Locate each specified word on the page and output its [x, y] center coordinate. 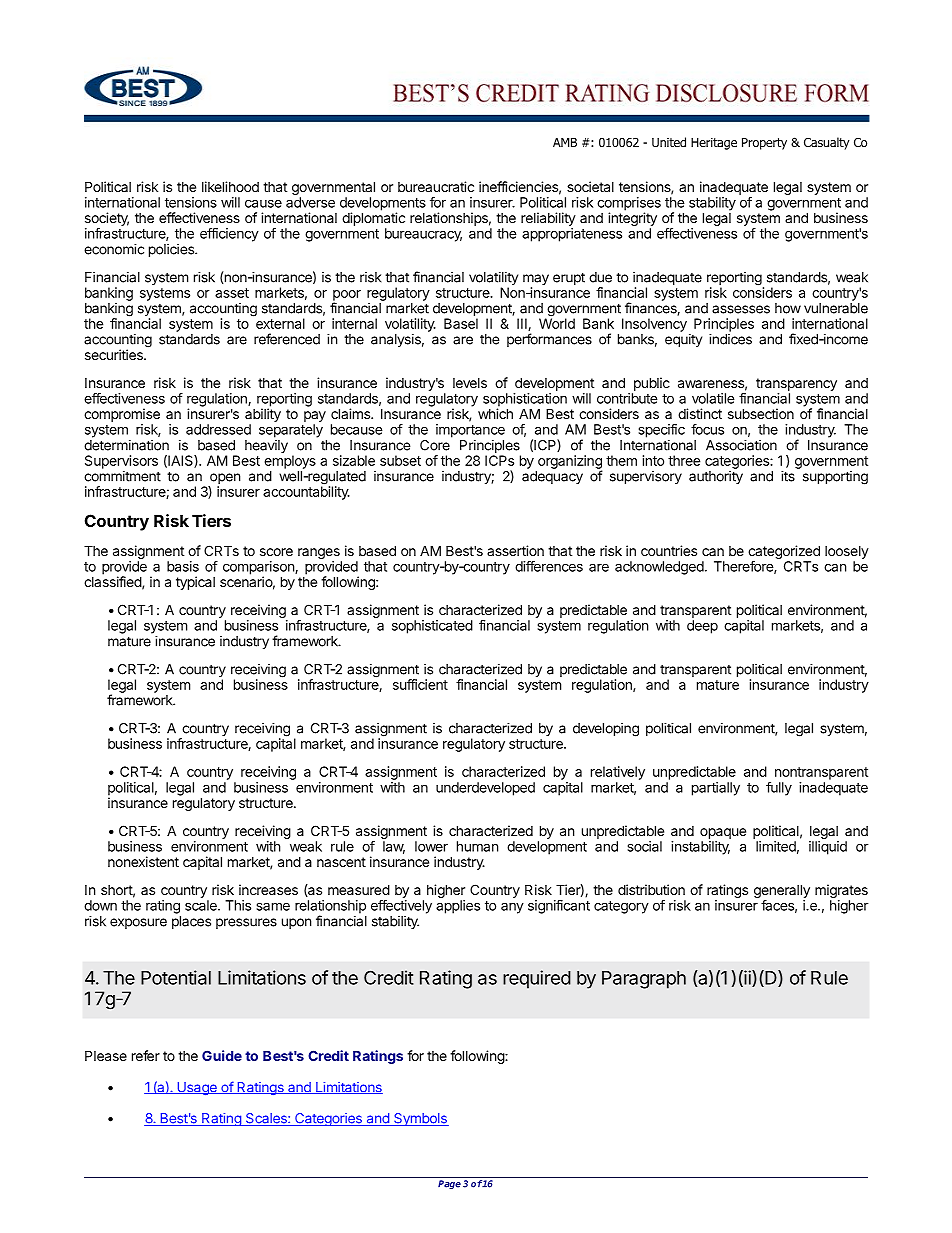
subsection [761, 413]
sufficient [420, 684]
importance [470, 431]
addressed [218, 429]
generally [782, 892]
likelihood [230, 186]
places [191, 922]
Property [764, 144]
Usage [197, 1088]
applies [458, 907]
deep [702, 627]
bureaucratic [436, 186]
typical [195, 583]
